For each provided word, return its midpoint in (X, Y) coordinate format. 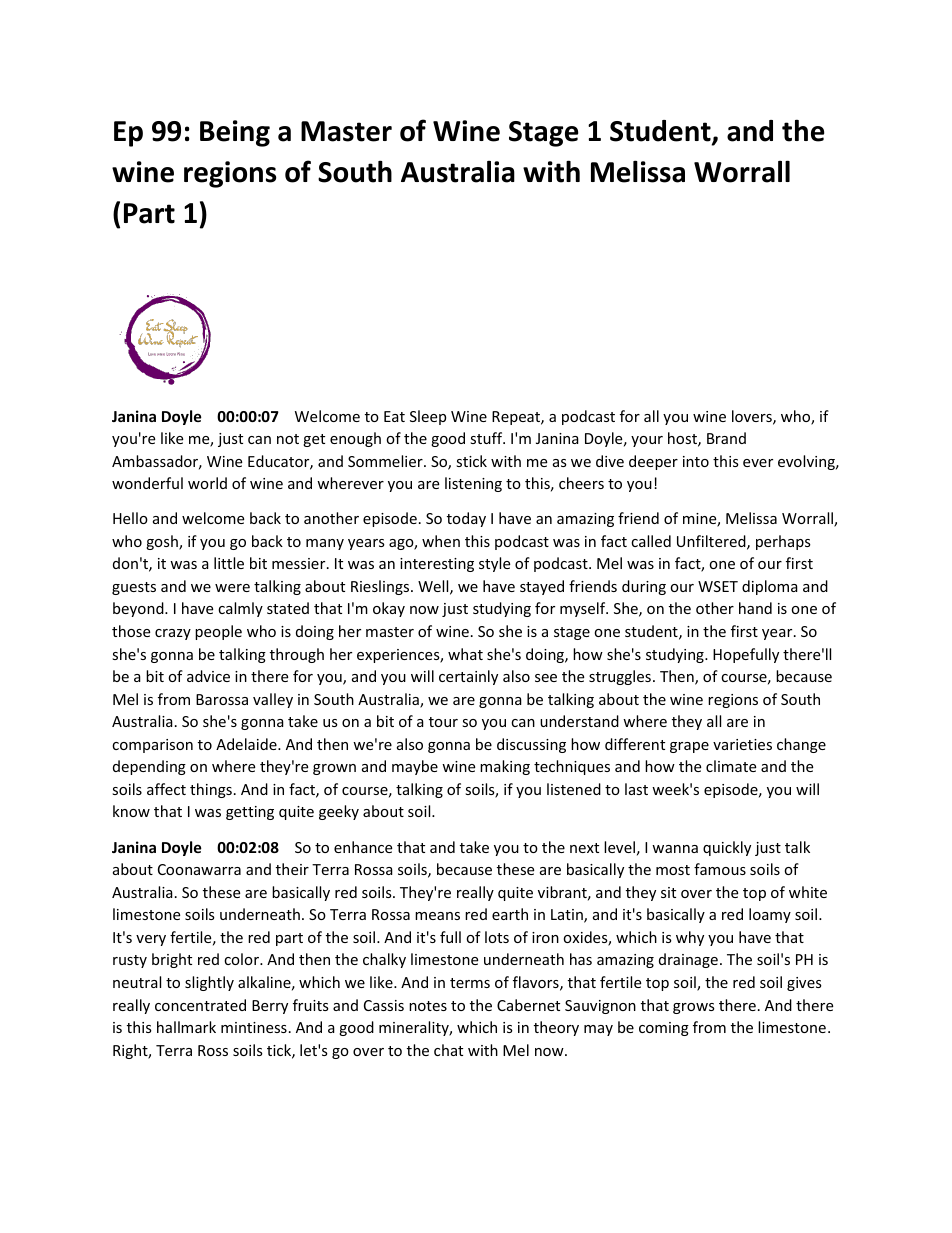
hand (755, 608)
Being (235, 133)
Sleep (428, 417)
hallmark (186, 1027)
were (232, 588)
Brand (726, 438)
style (494, 564)
